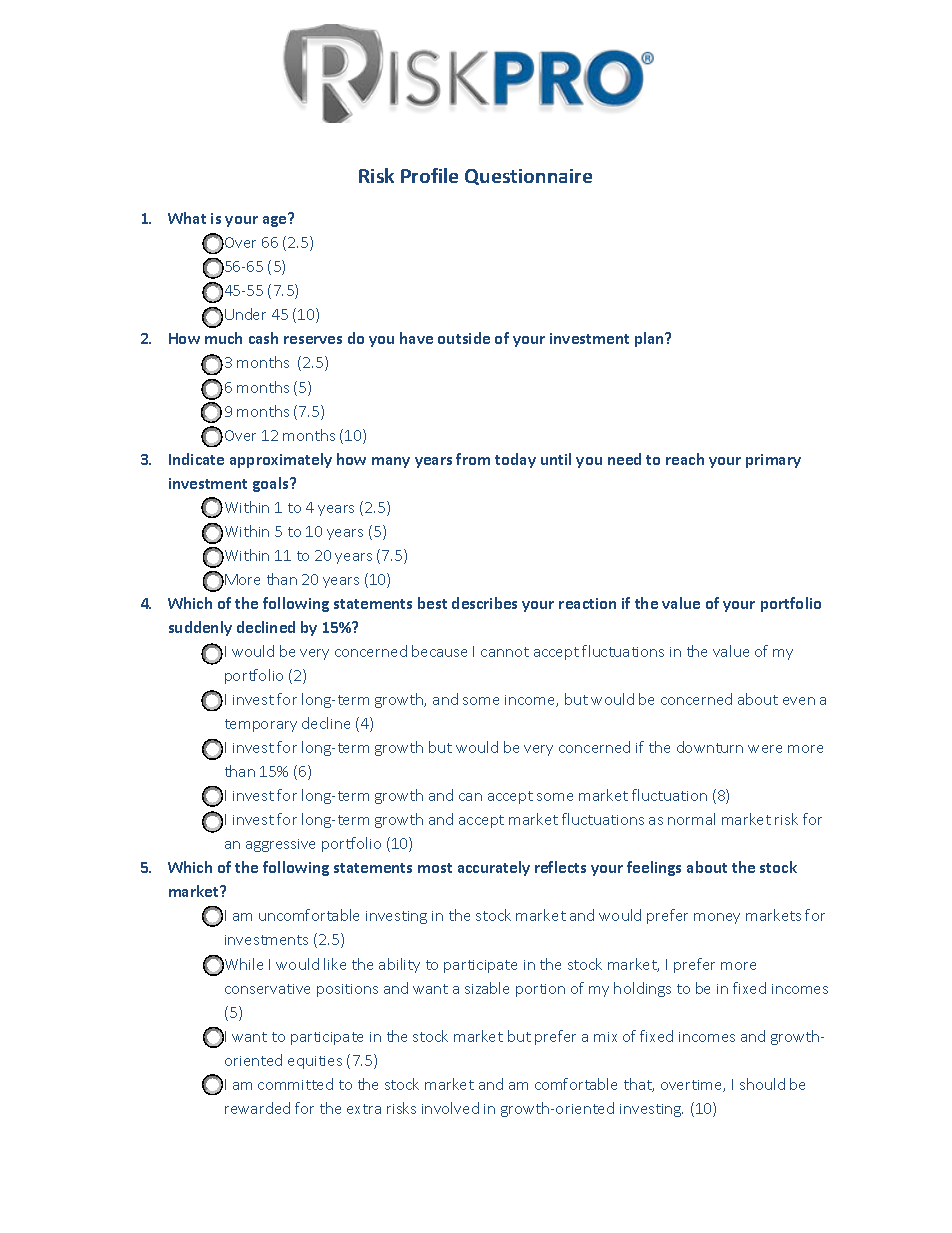  I want to click on age, so click(276, 220).
